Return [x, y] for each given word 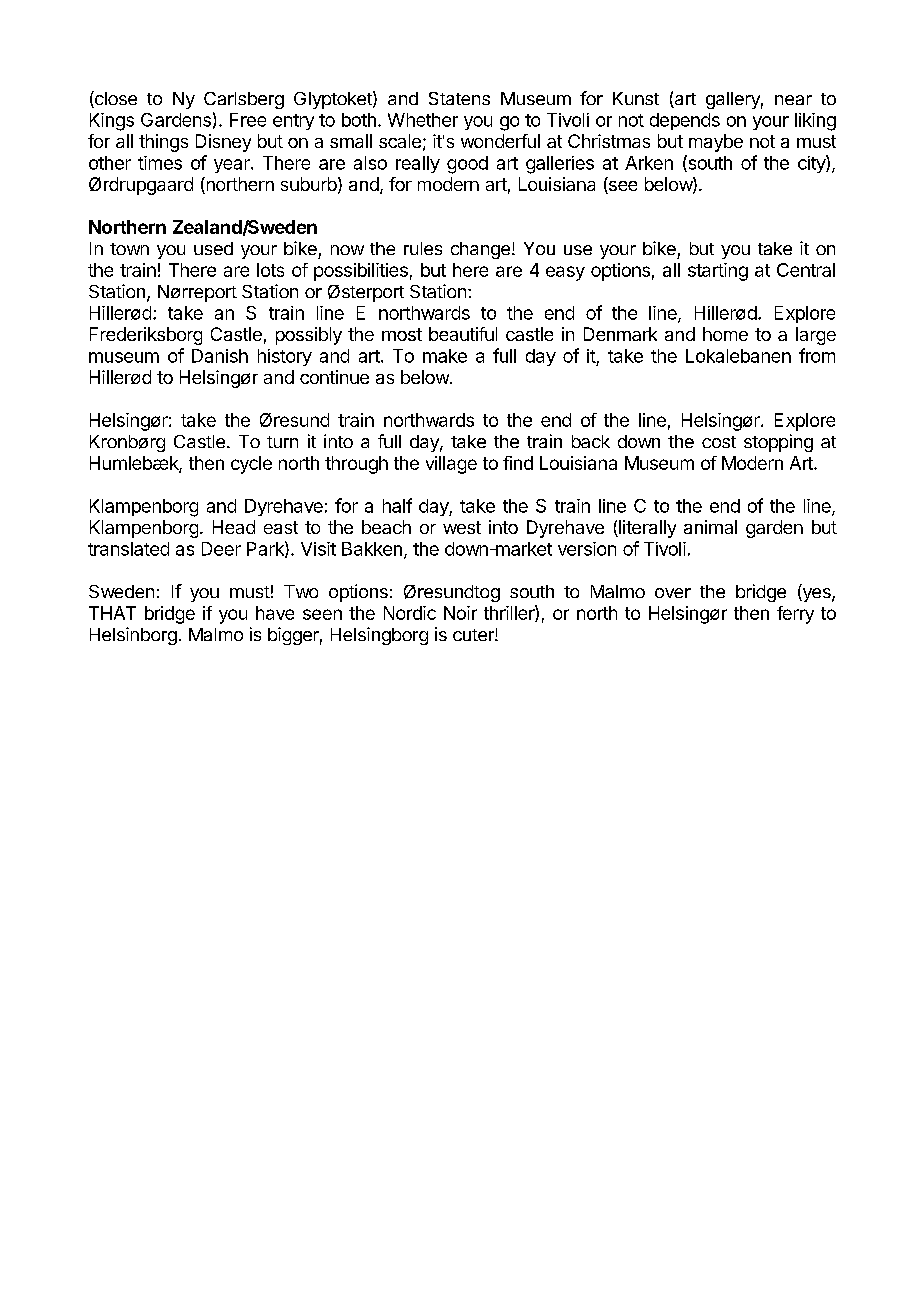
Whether [423, 120]
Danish [220, 356]
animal [710, 527]
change [480, 250]
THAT [112, 613]
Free [248, 120]
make [445, 356]
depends [685, 121]
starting [718, 272]
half [397, 505]
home [725, 334]
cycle [251, 465]
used [213, 248]
